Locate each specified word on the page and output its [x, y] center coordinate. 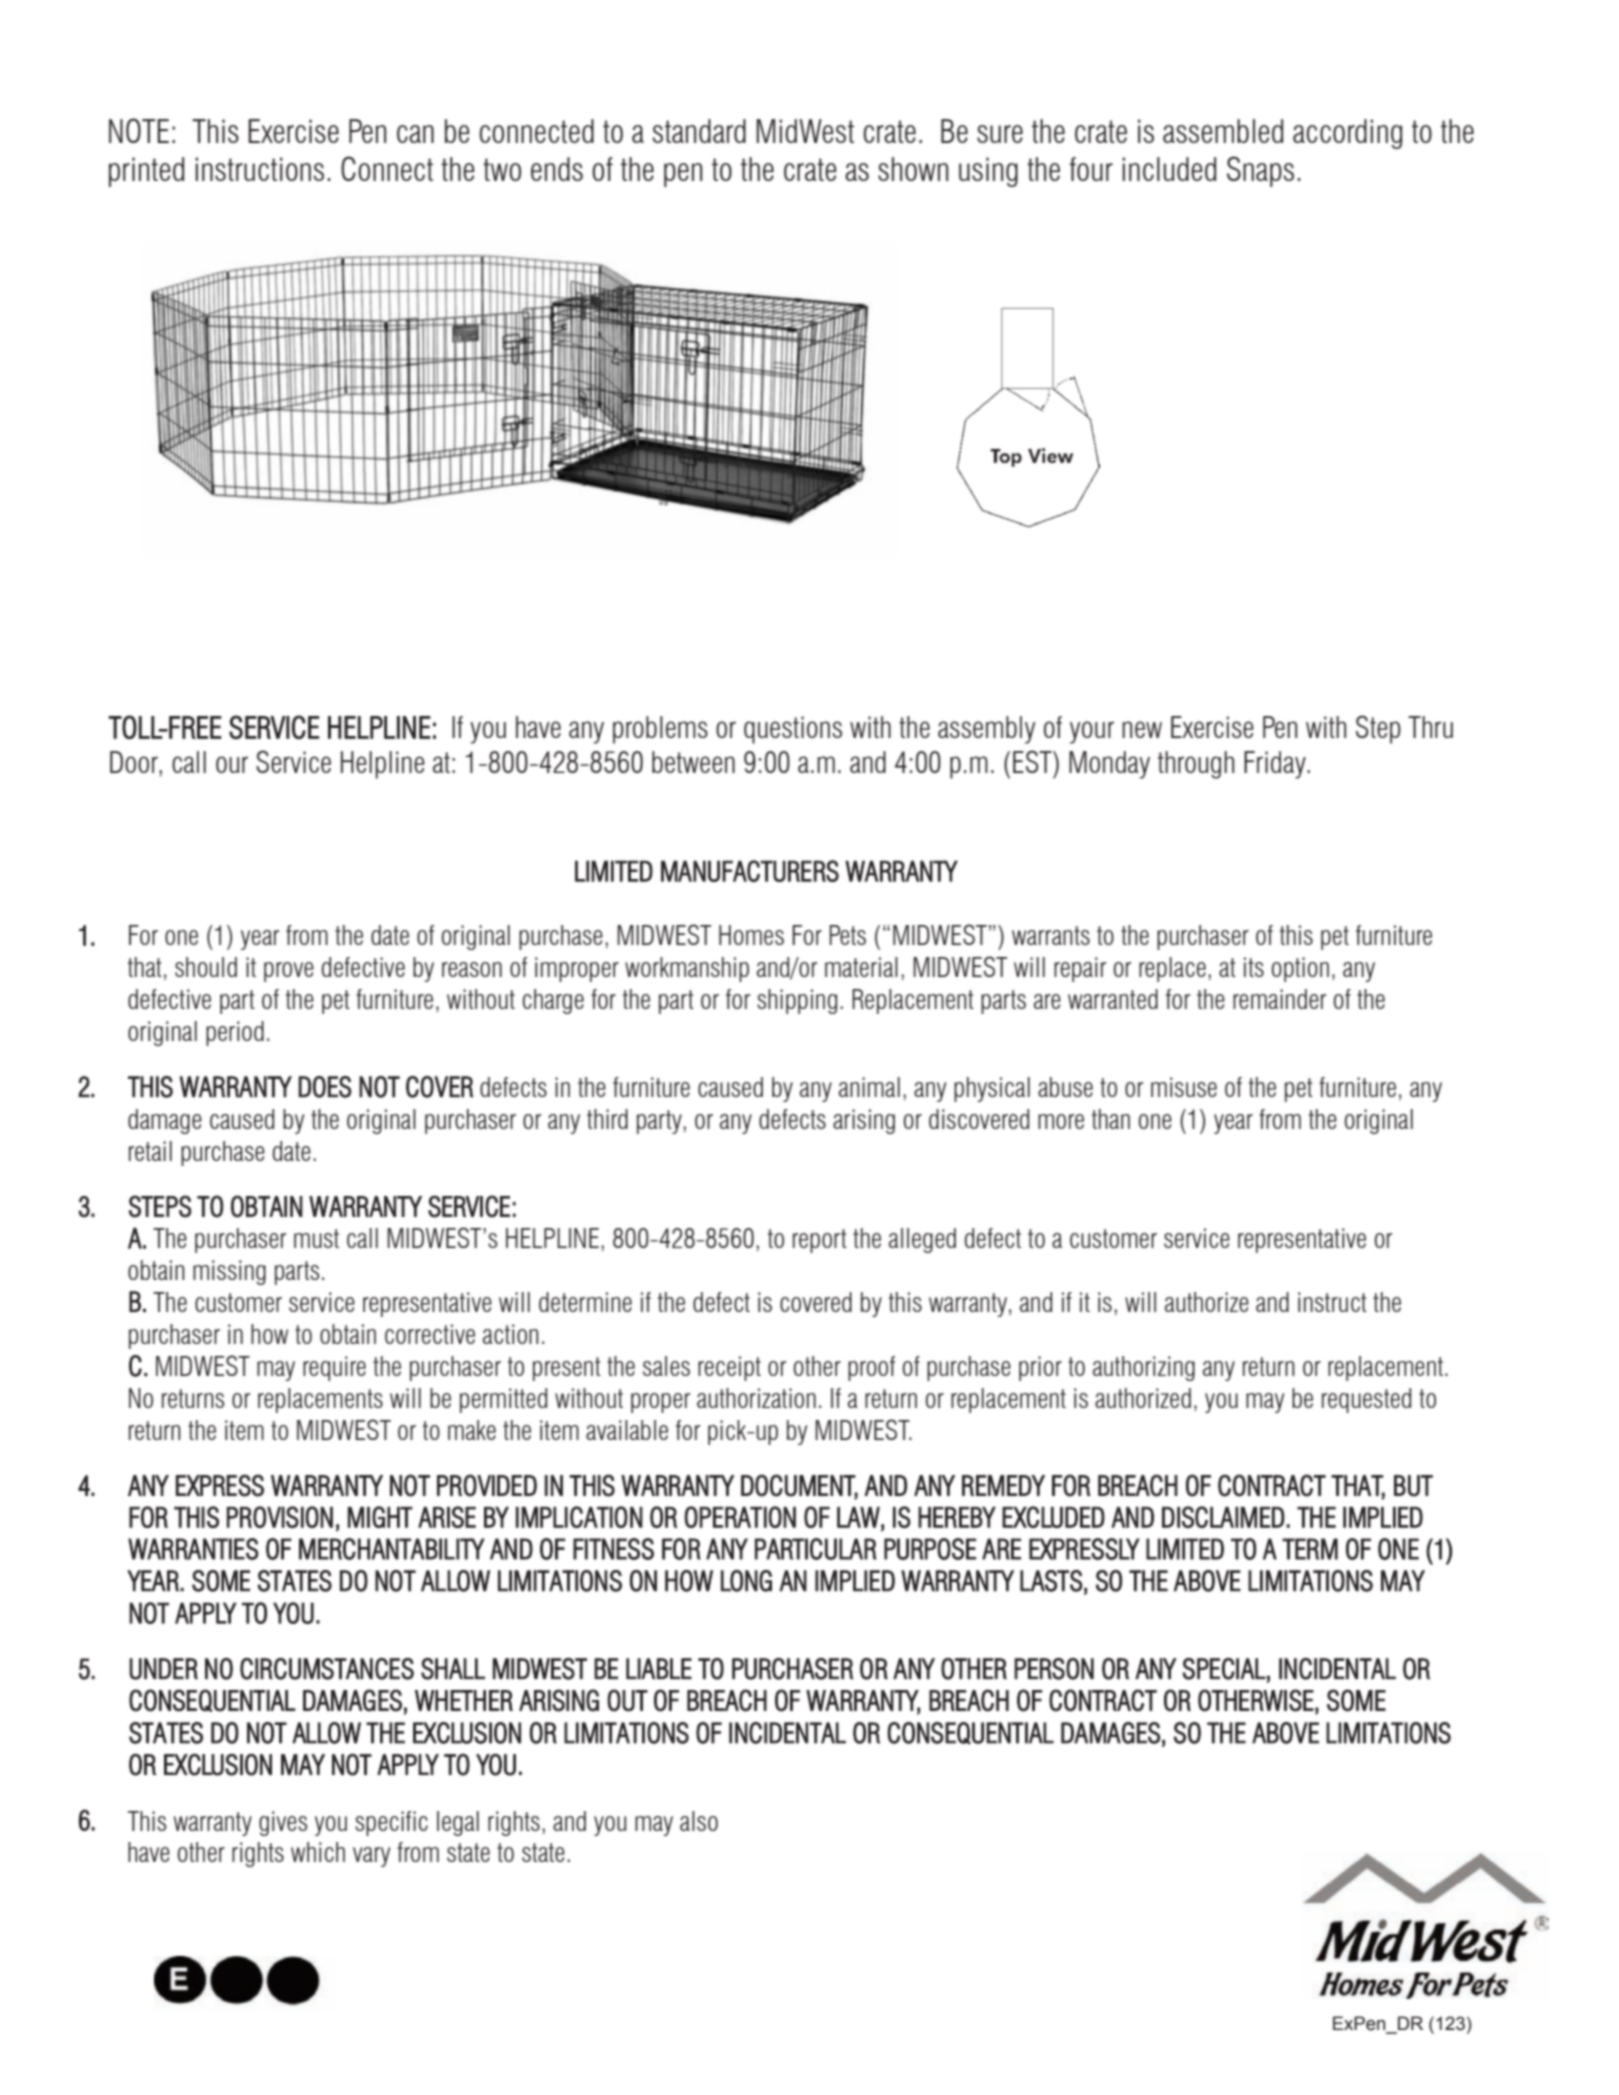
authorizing [1144, 1368]
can [415, 134]
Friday [1276, 765]
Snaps [1260, 171]
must [316, 1238]
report [820, 1241]
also [699, 1821]
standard [699, 131]
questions [793, 730]
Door [135, 762]
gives [283, 1823]
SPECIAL [1224, 1669]
